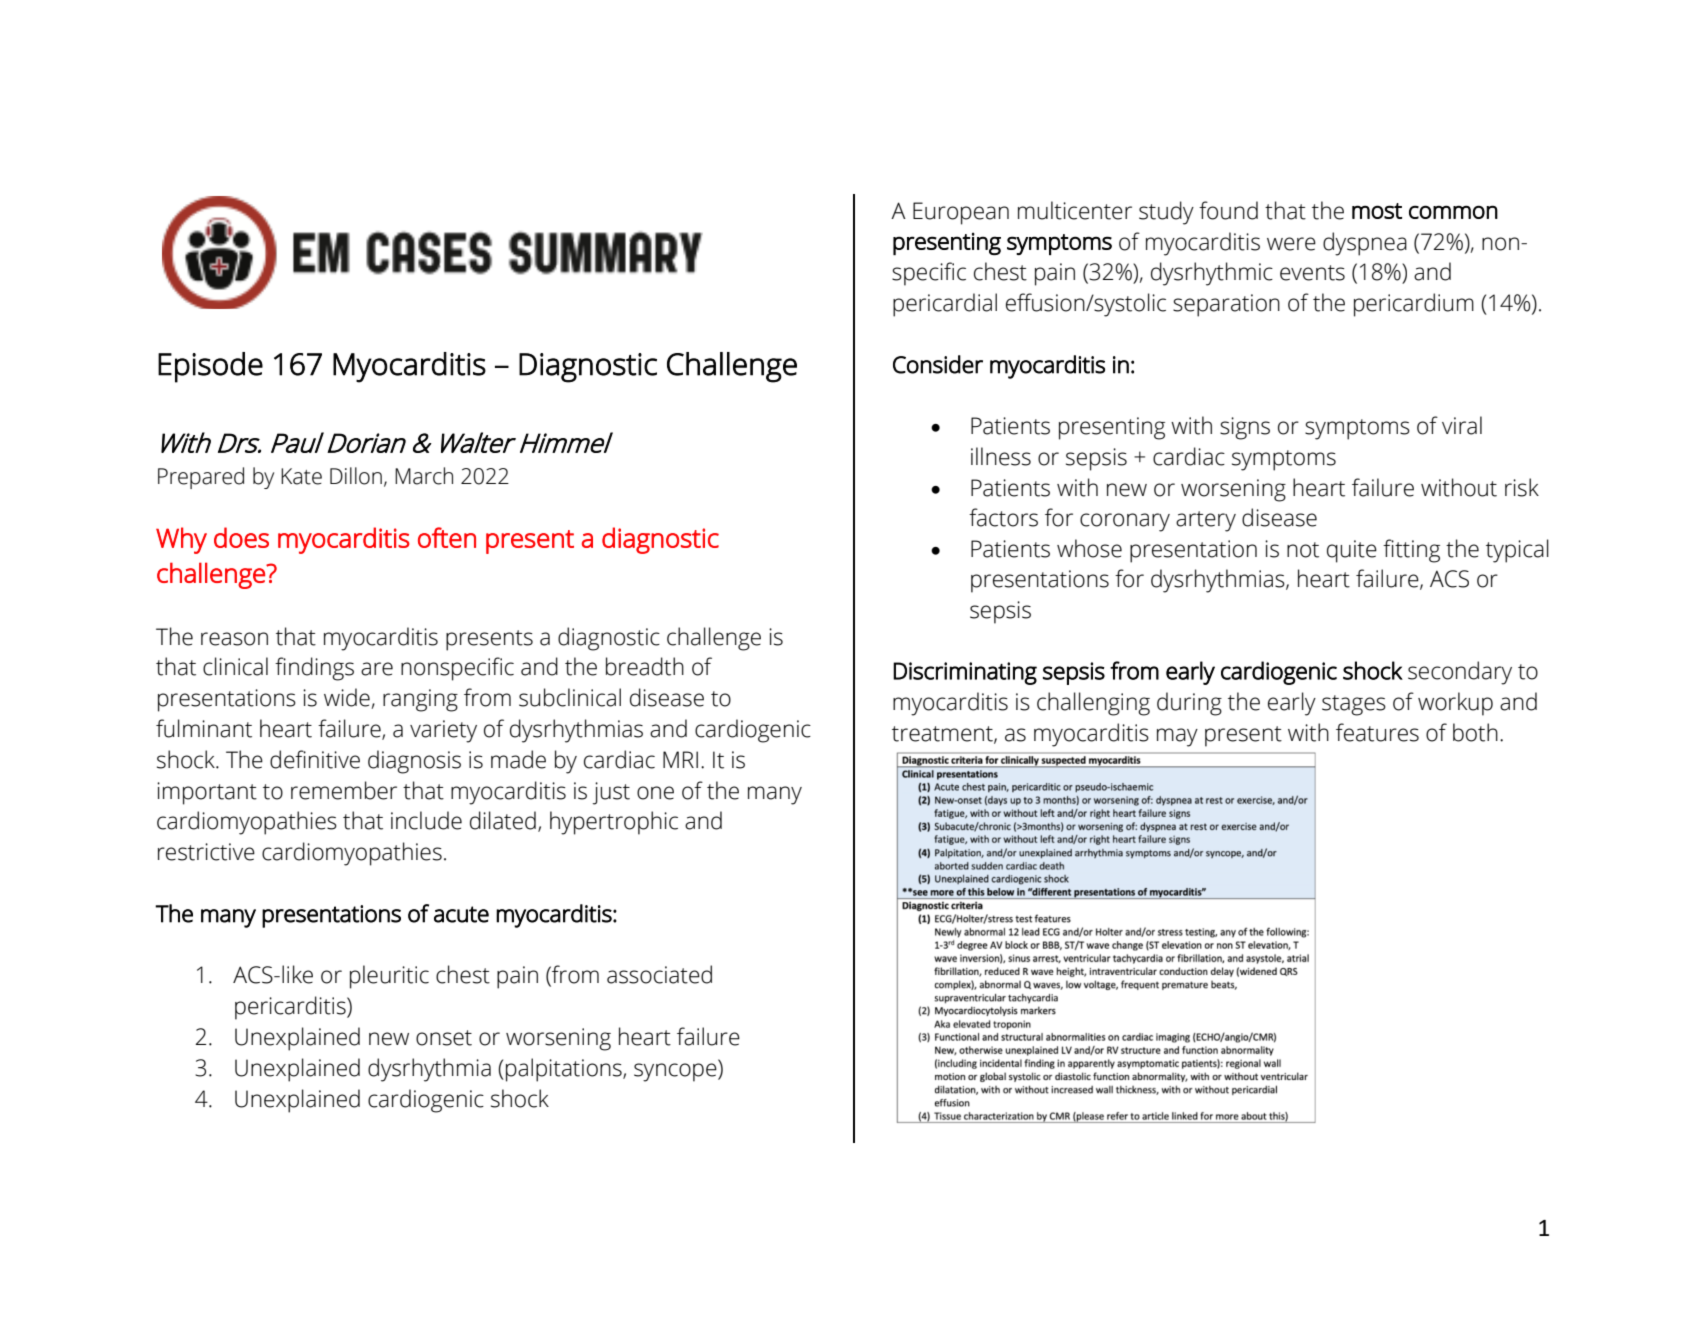 The width and height of the screenshot is (1704, 1317). What do you see at coordinates (356, 476) in the screenshot?
I see `Dillon` at bounding box center [356, 476].
